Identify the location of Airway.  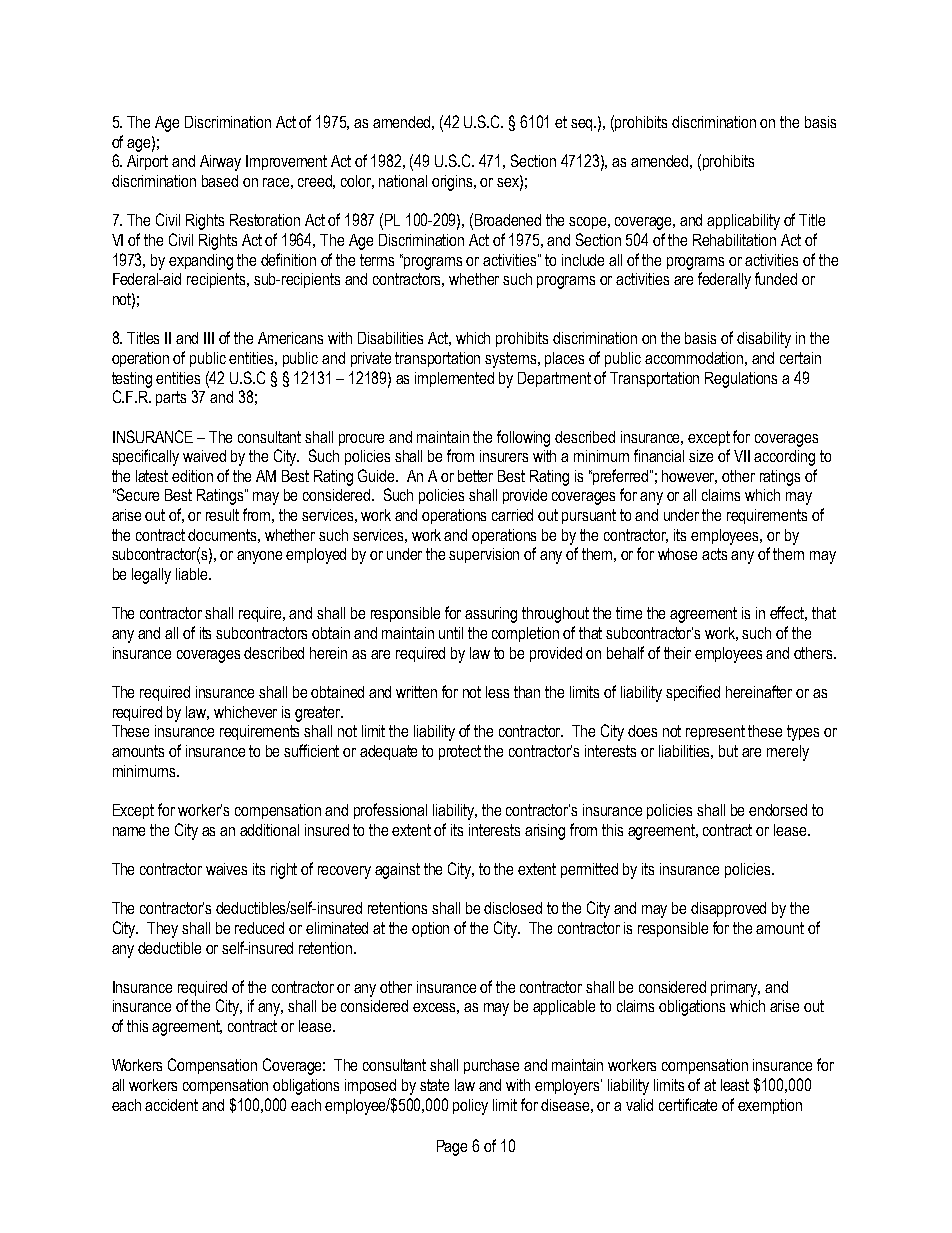
(220, 163).
